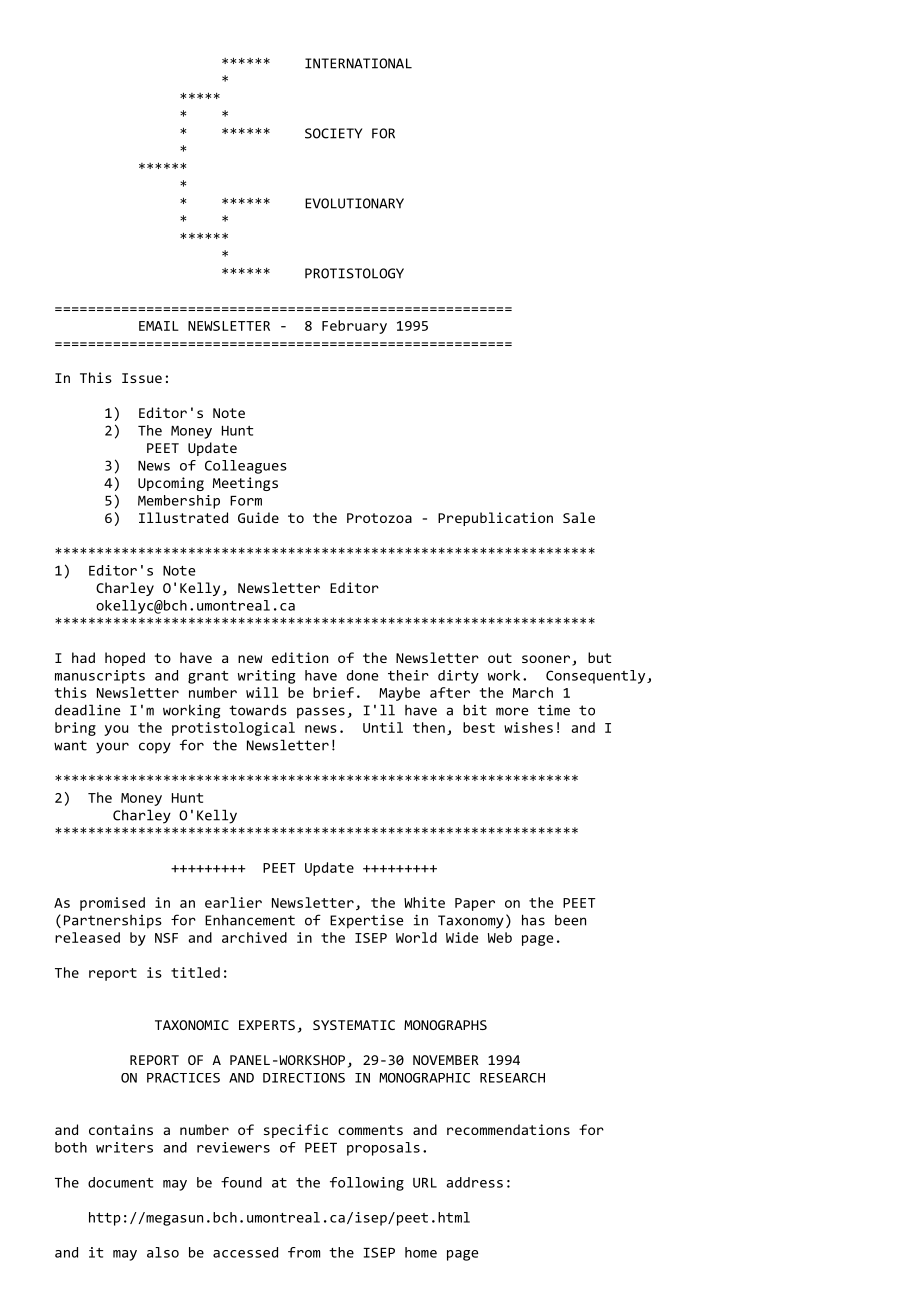 The width and height of the image is (924, 1308). Describe the element at coordinates (125, 659) in the image. I see `hoped` at that location.
